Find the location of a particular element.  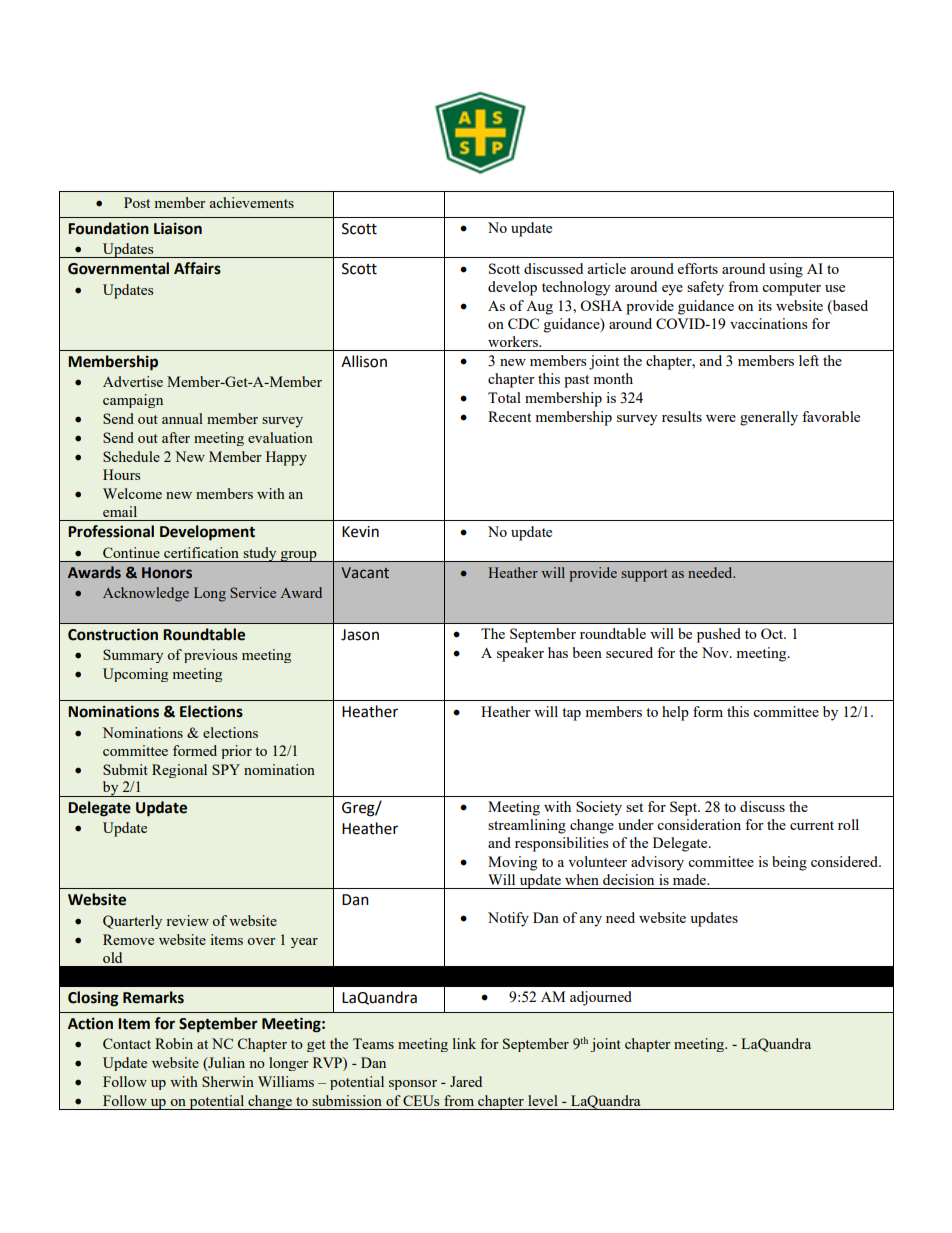

Vacant is located at coordinates (365, 573).
